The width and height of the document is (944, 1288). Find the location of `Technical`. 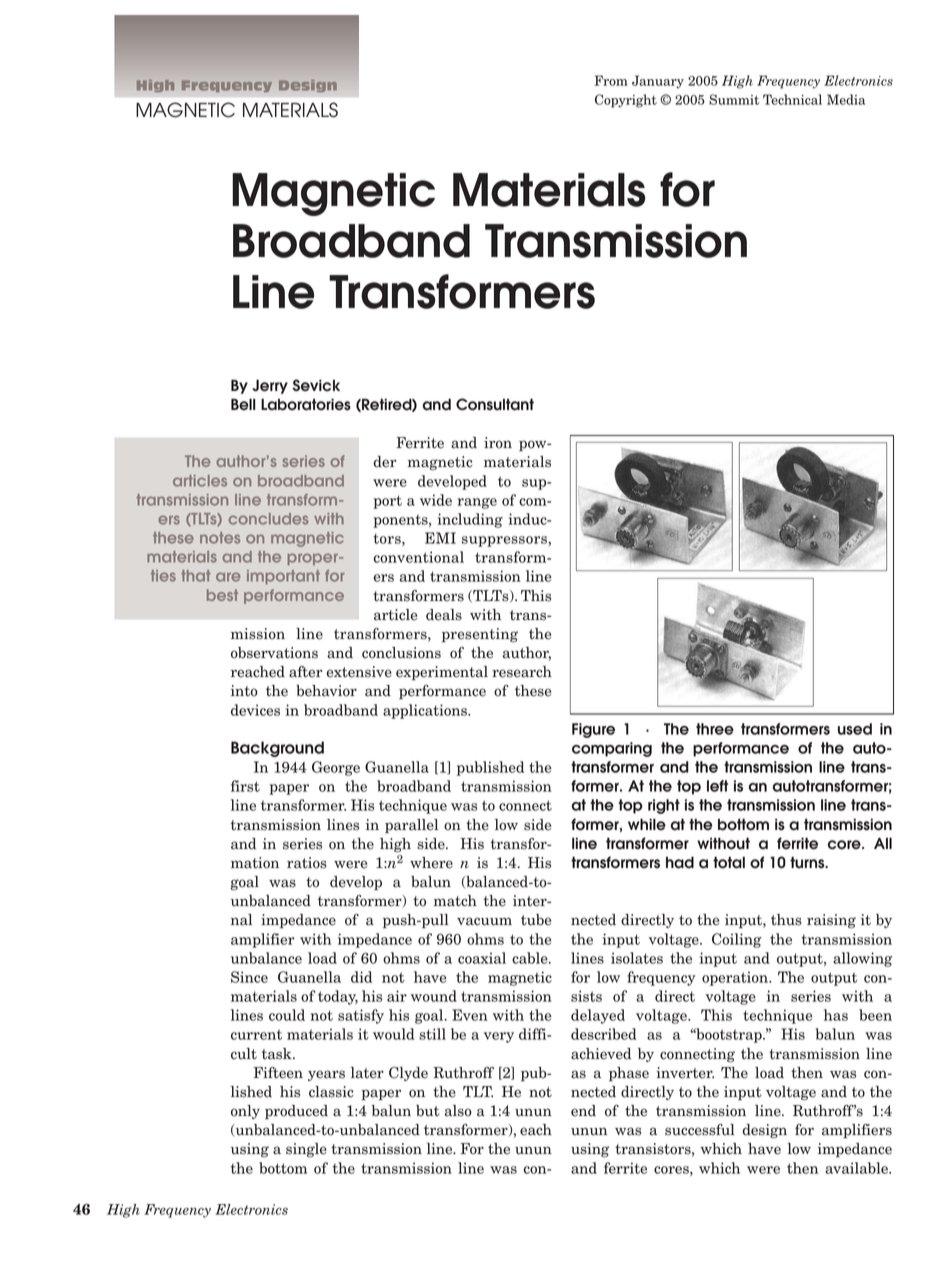

Technical is located at coordinates (792, 99).
